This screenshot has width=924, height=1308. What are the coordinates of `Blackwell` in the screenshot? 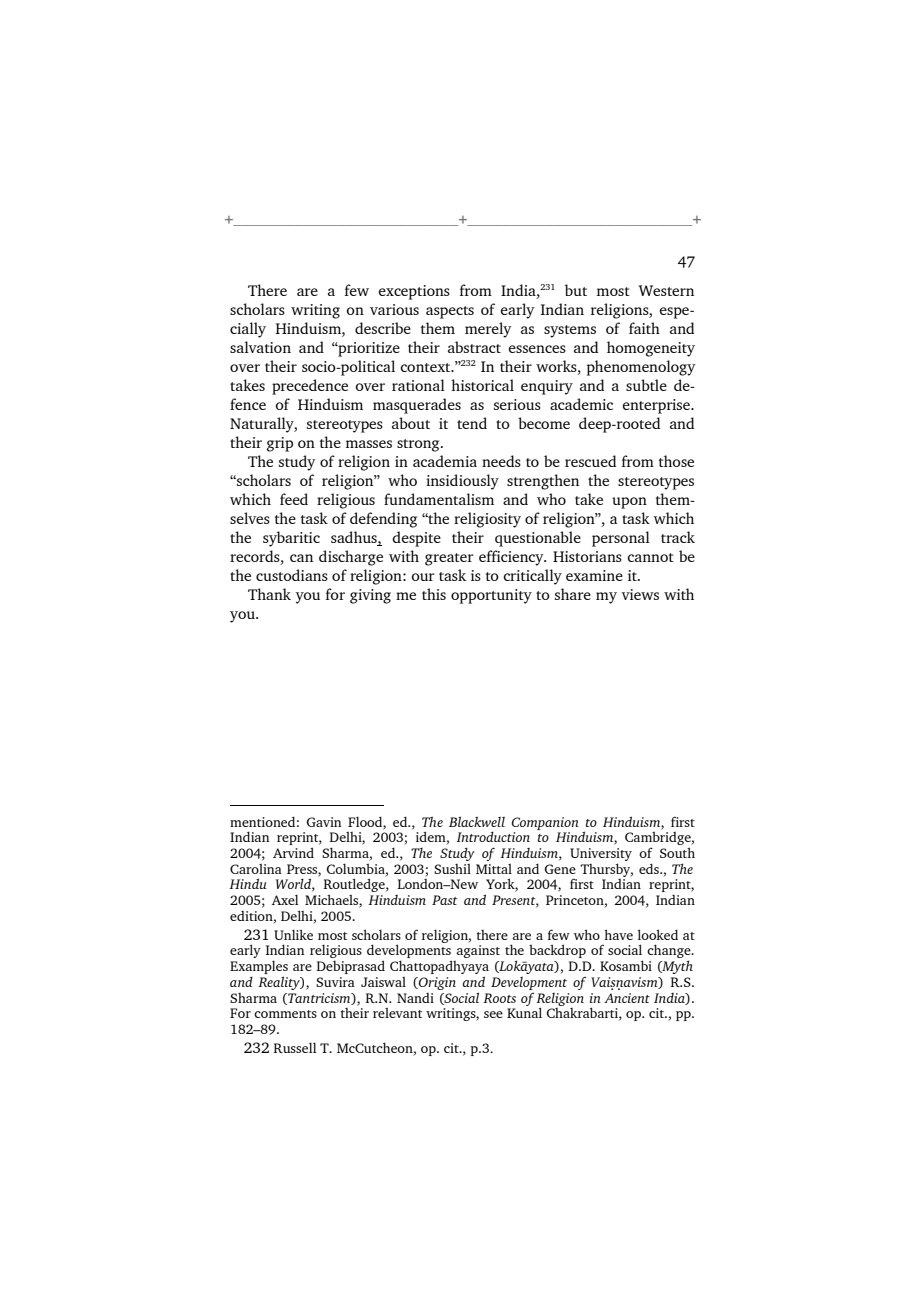 It's located at (477, 821).
